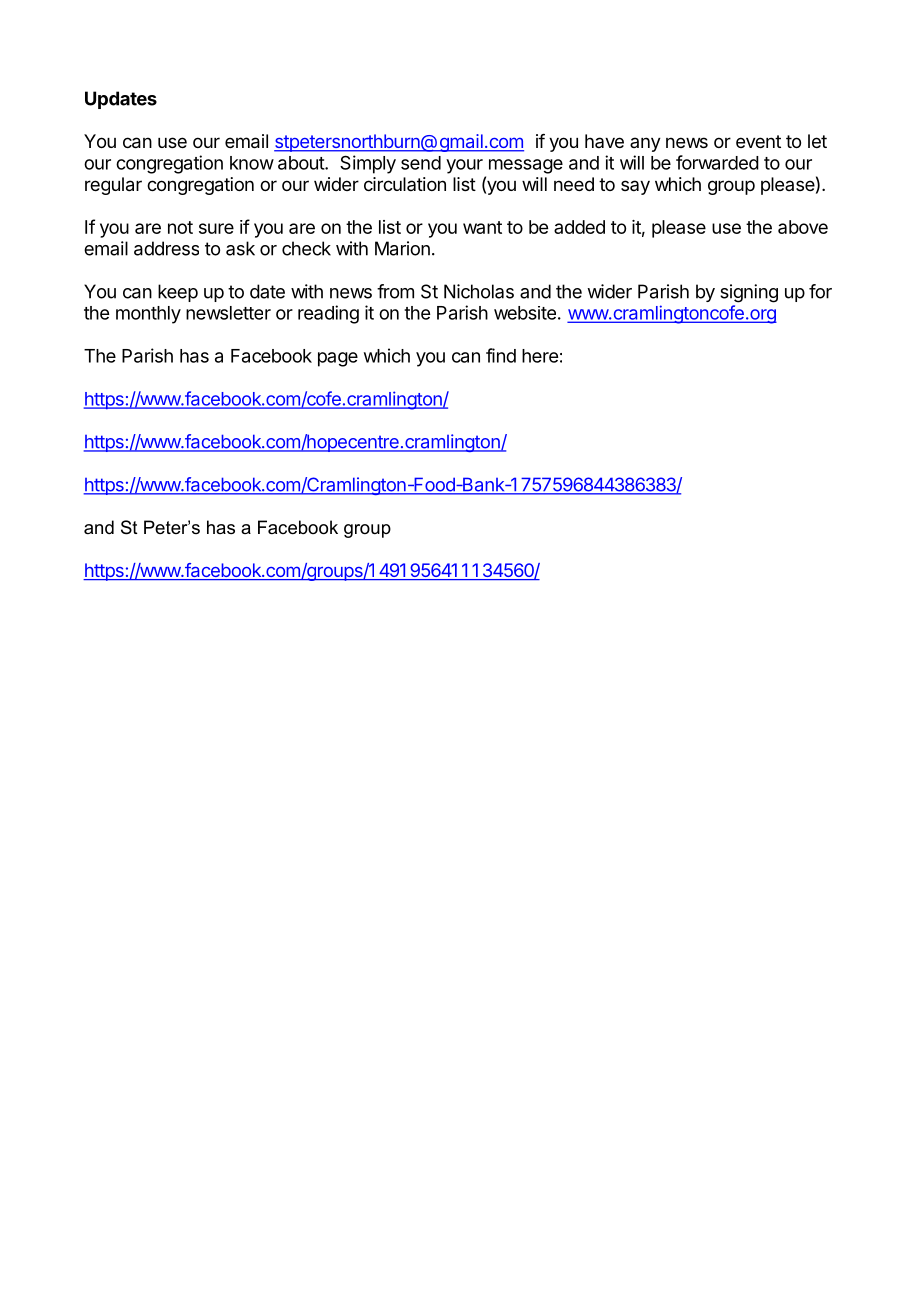 This page has height=1308, width=924. I want to click on circulation, so click(405, 184).
